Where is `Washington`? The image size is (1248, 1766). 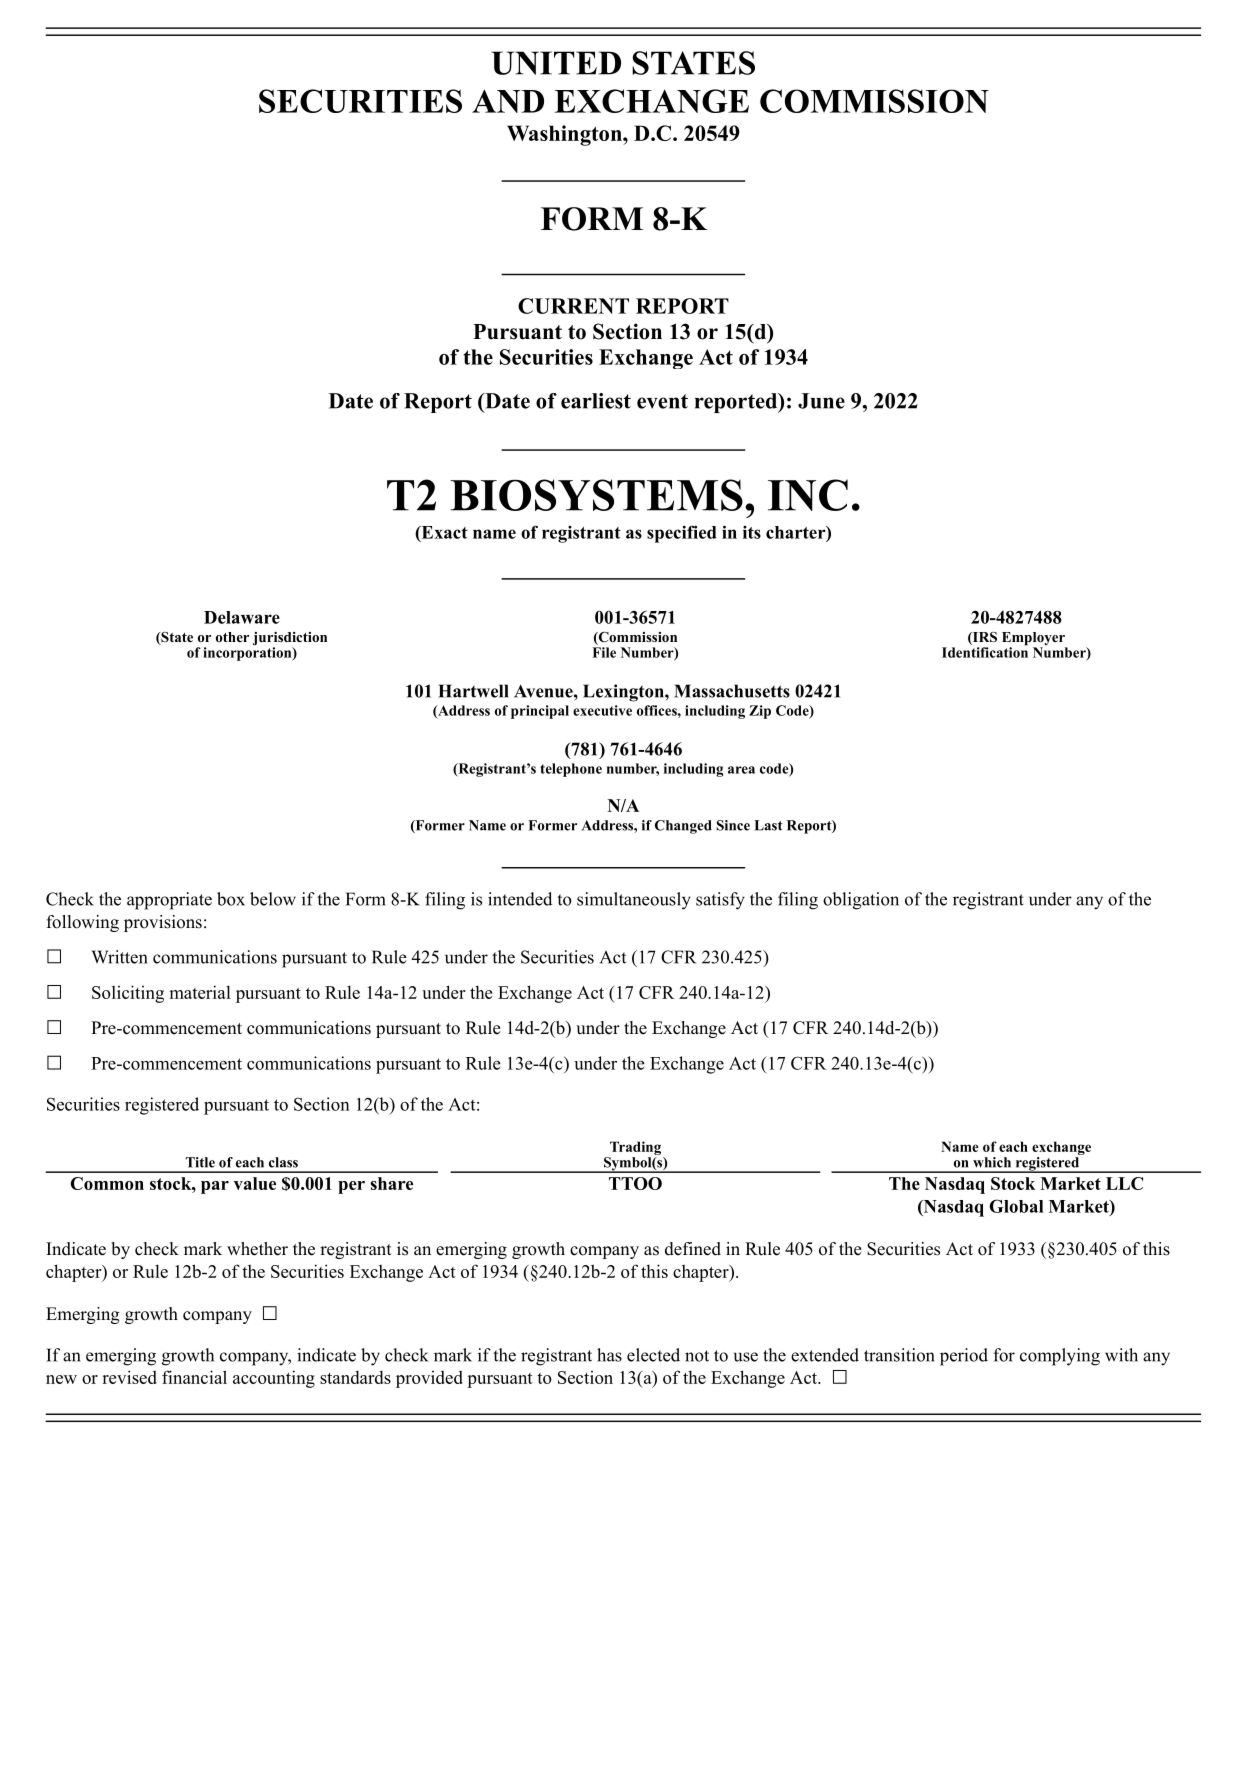
Washington is located at coordinates (565, 135).
